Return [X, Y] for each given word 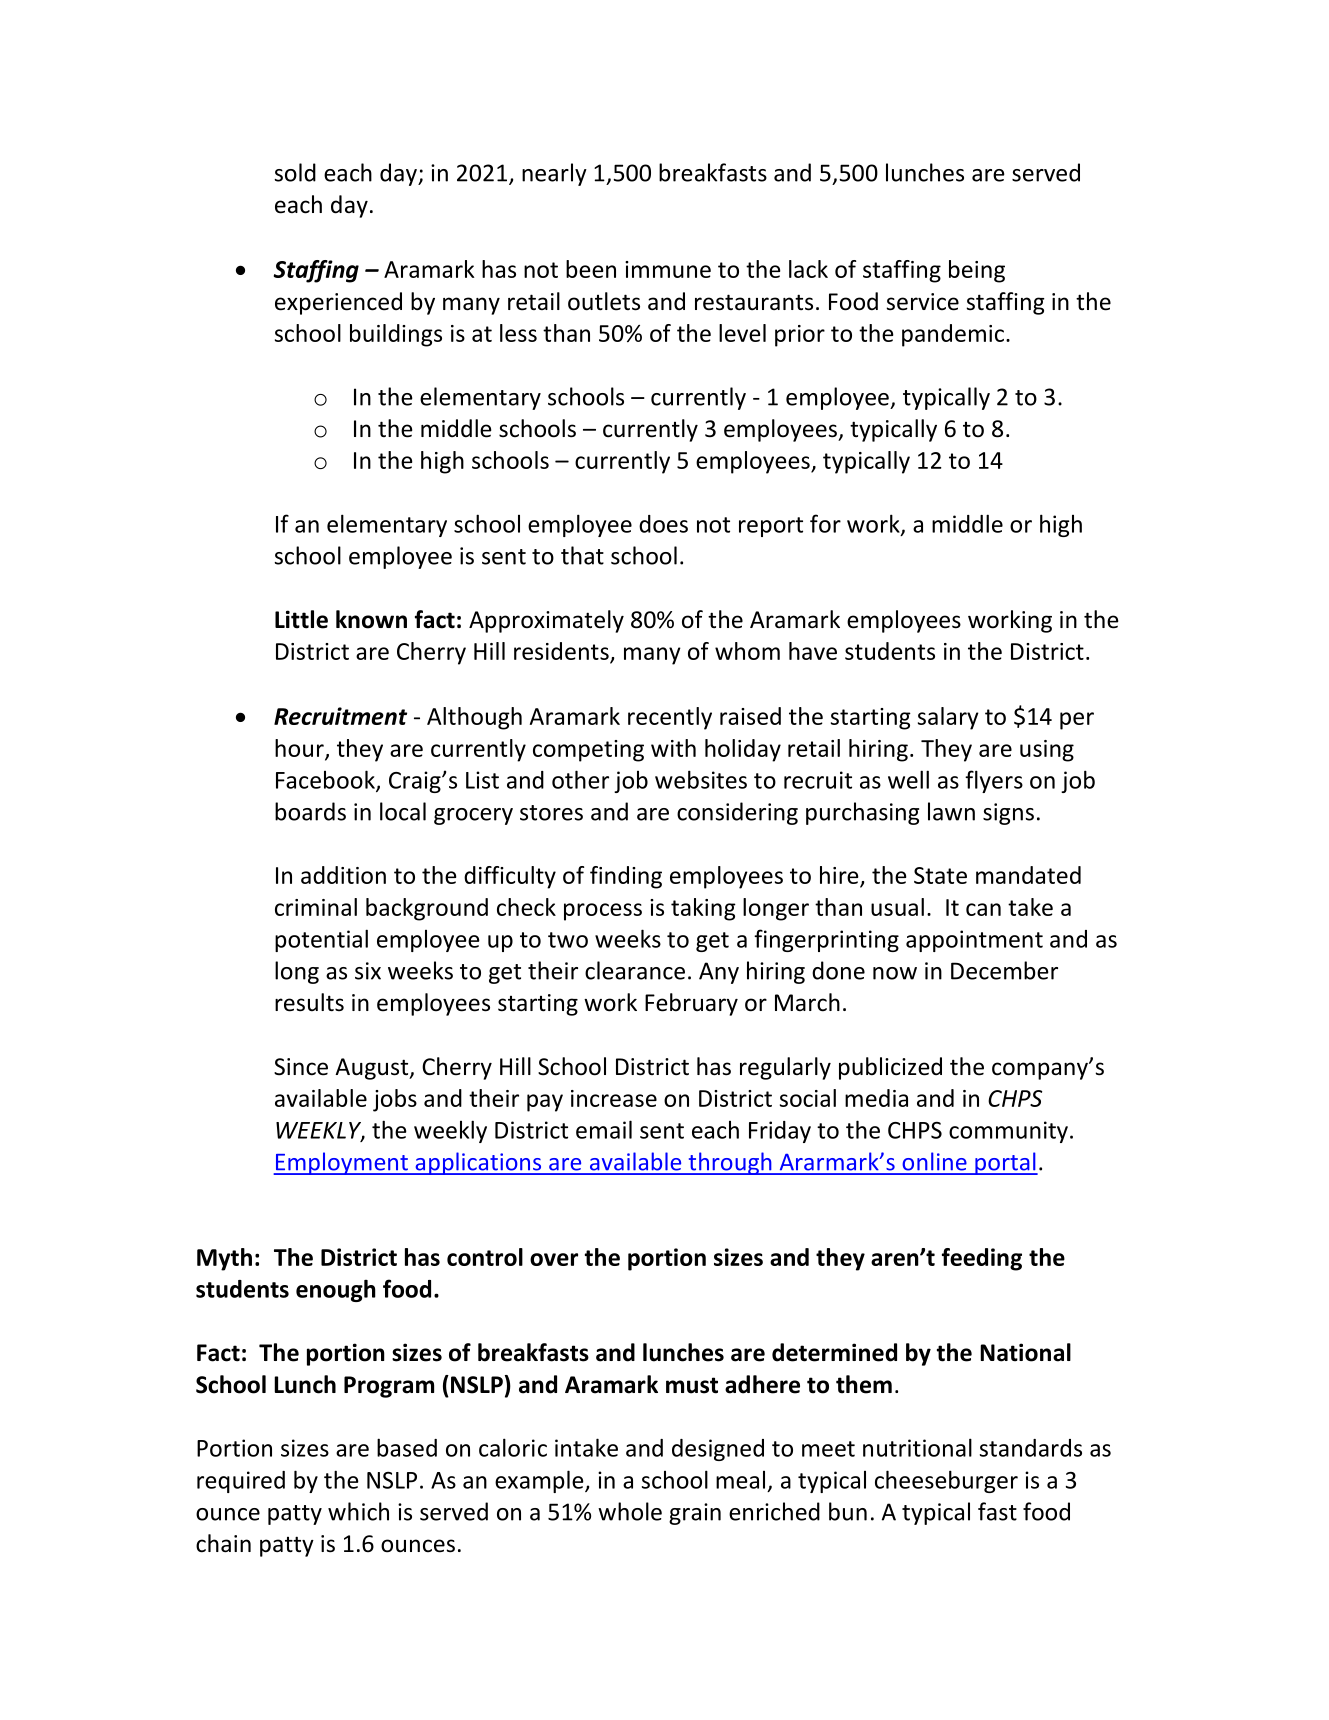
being [977, 271]
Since [301, 1067]
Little [301, 619]
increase [614, 1098]
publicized [890, 1068]
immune [668, 269]
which [358, 1511]
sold [295, 172]
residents [561, 651]
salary [948, 718]
